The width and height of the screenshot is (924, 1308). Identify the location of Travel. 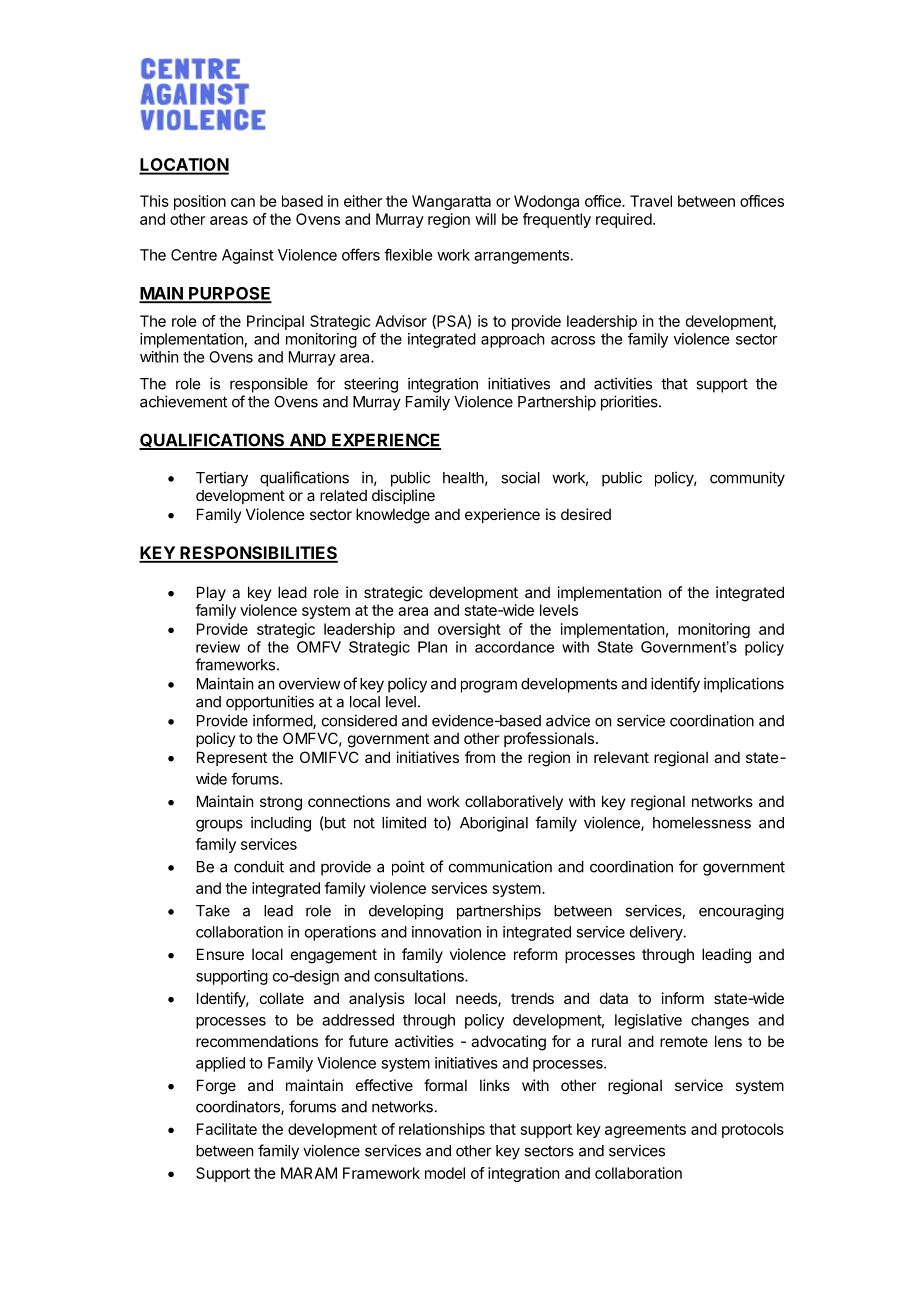
(651, 201).
